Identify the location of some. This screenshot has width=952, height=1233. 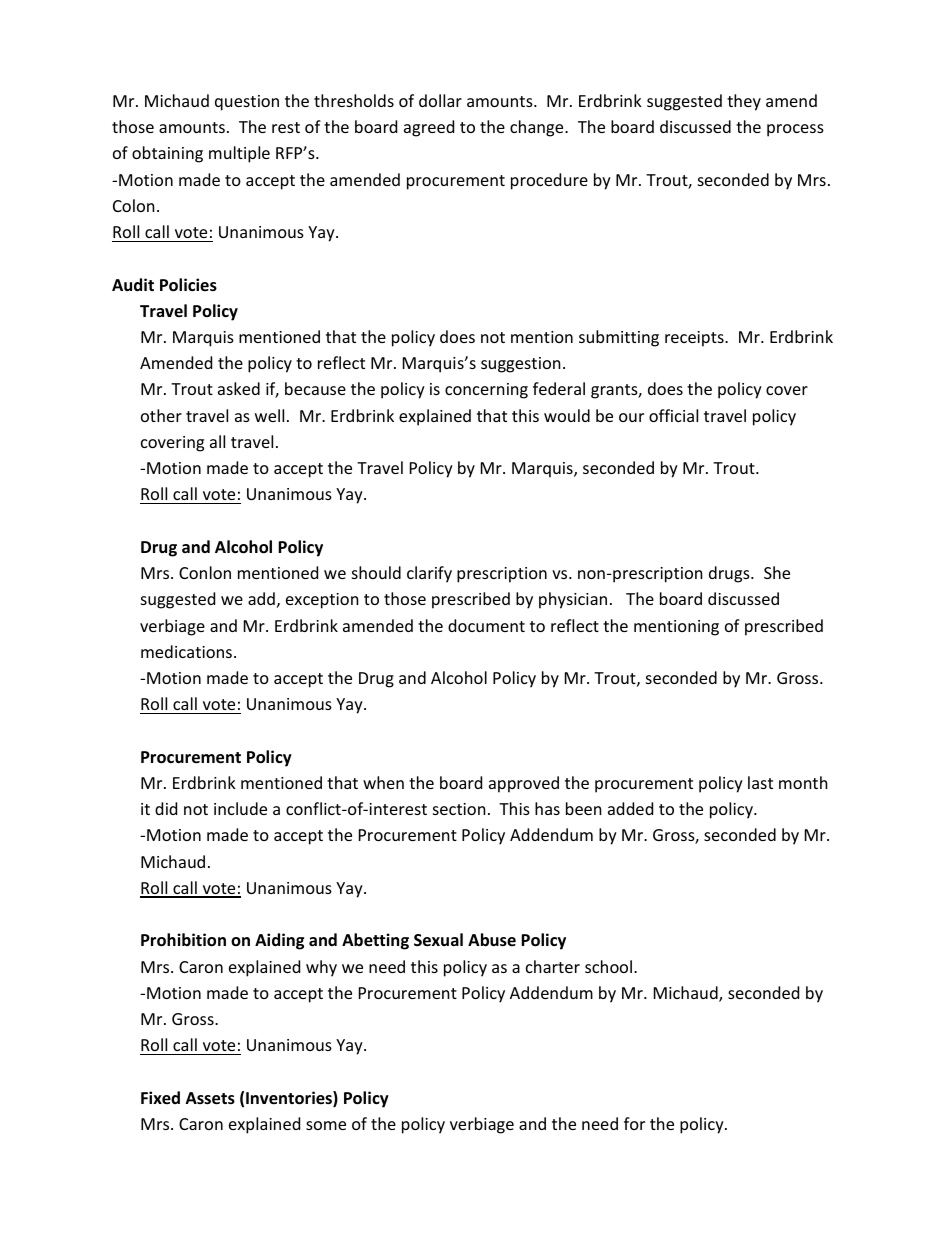
(326, 1125).
